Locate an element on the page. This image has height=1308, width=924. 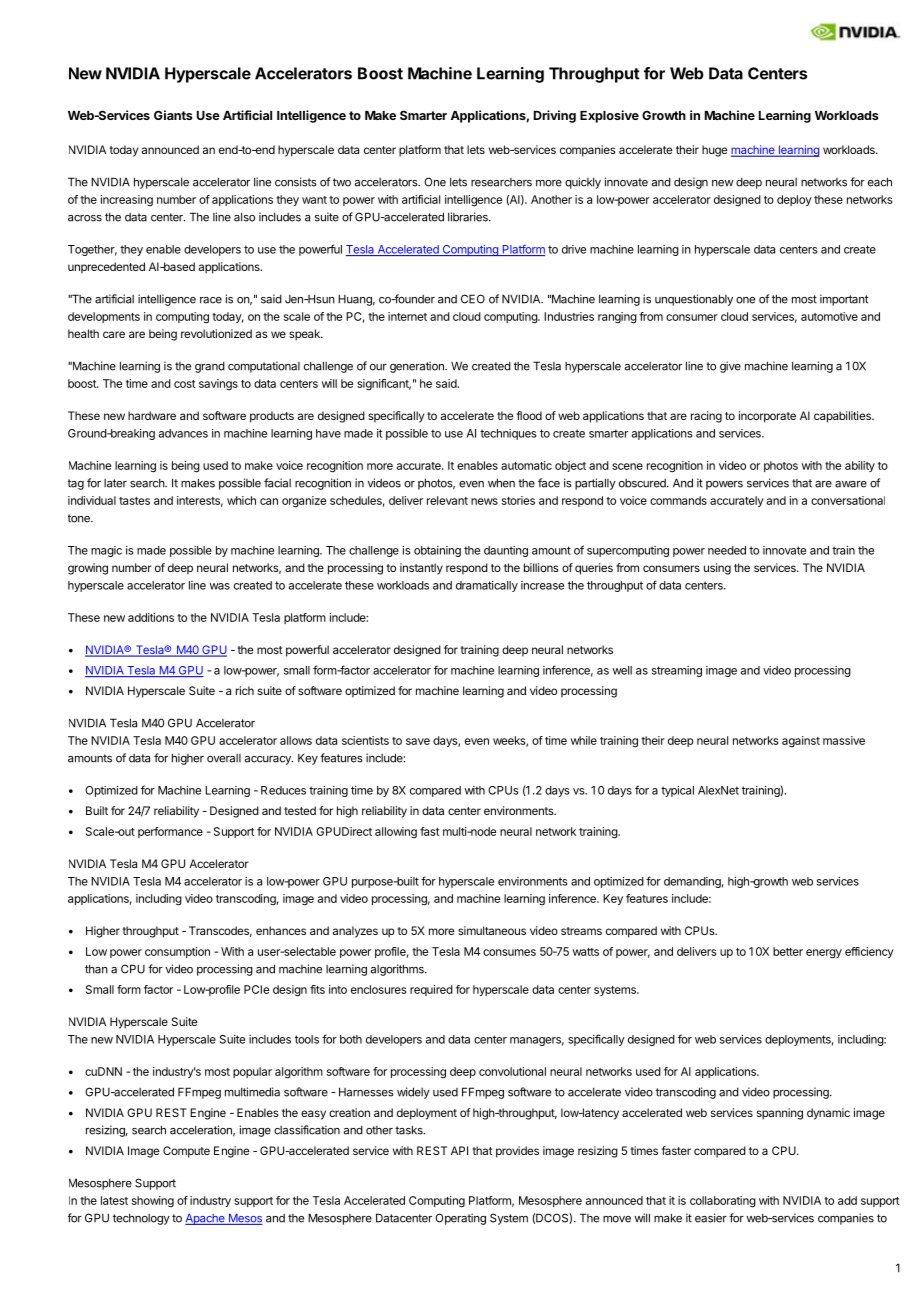
Driving is located at coordinates (555, 116).
